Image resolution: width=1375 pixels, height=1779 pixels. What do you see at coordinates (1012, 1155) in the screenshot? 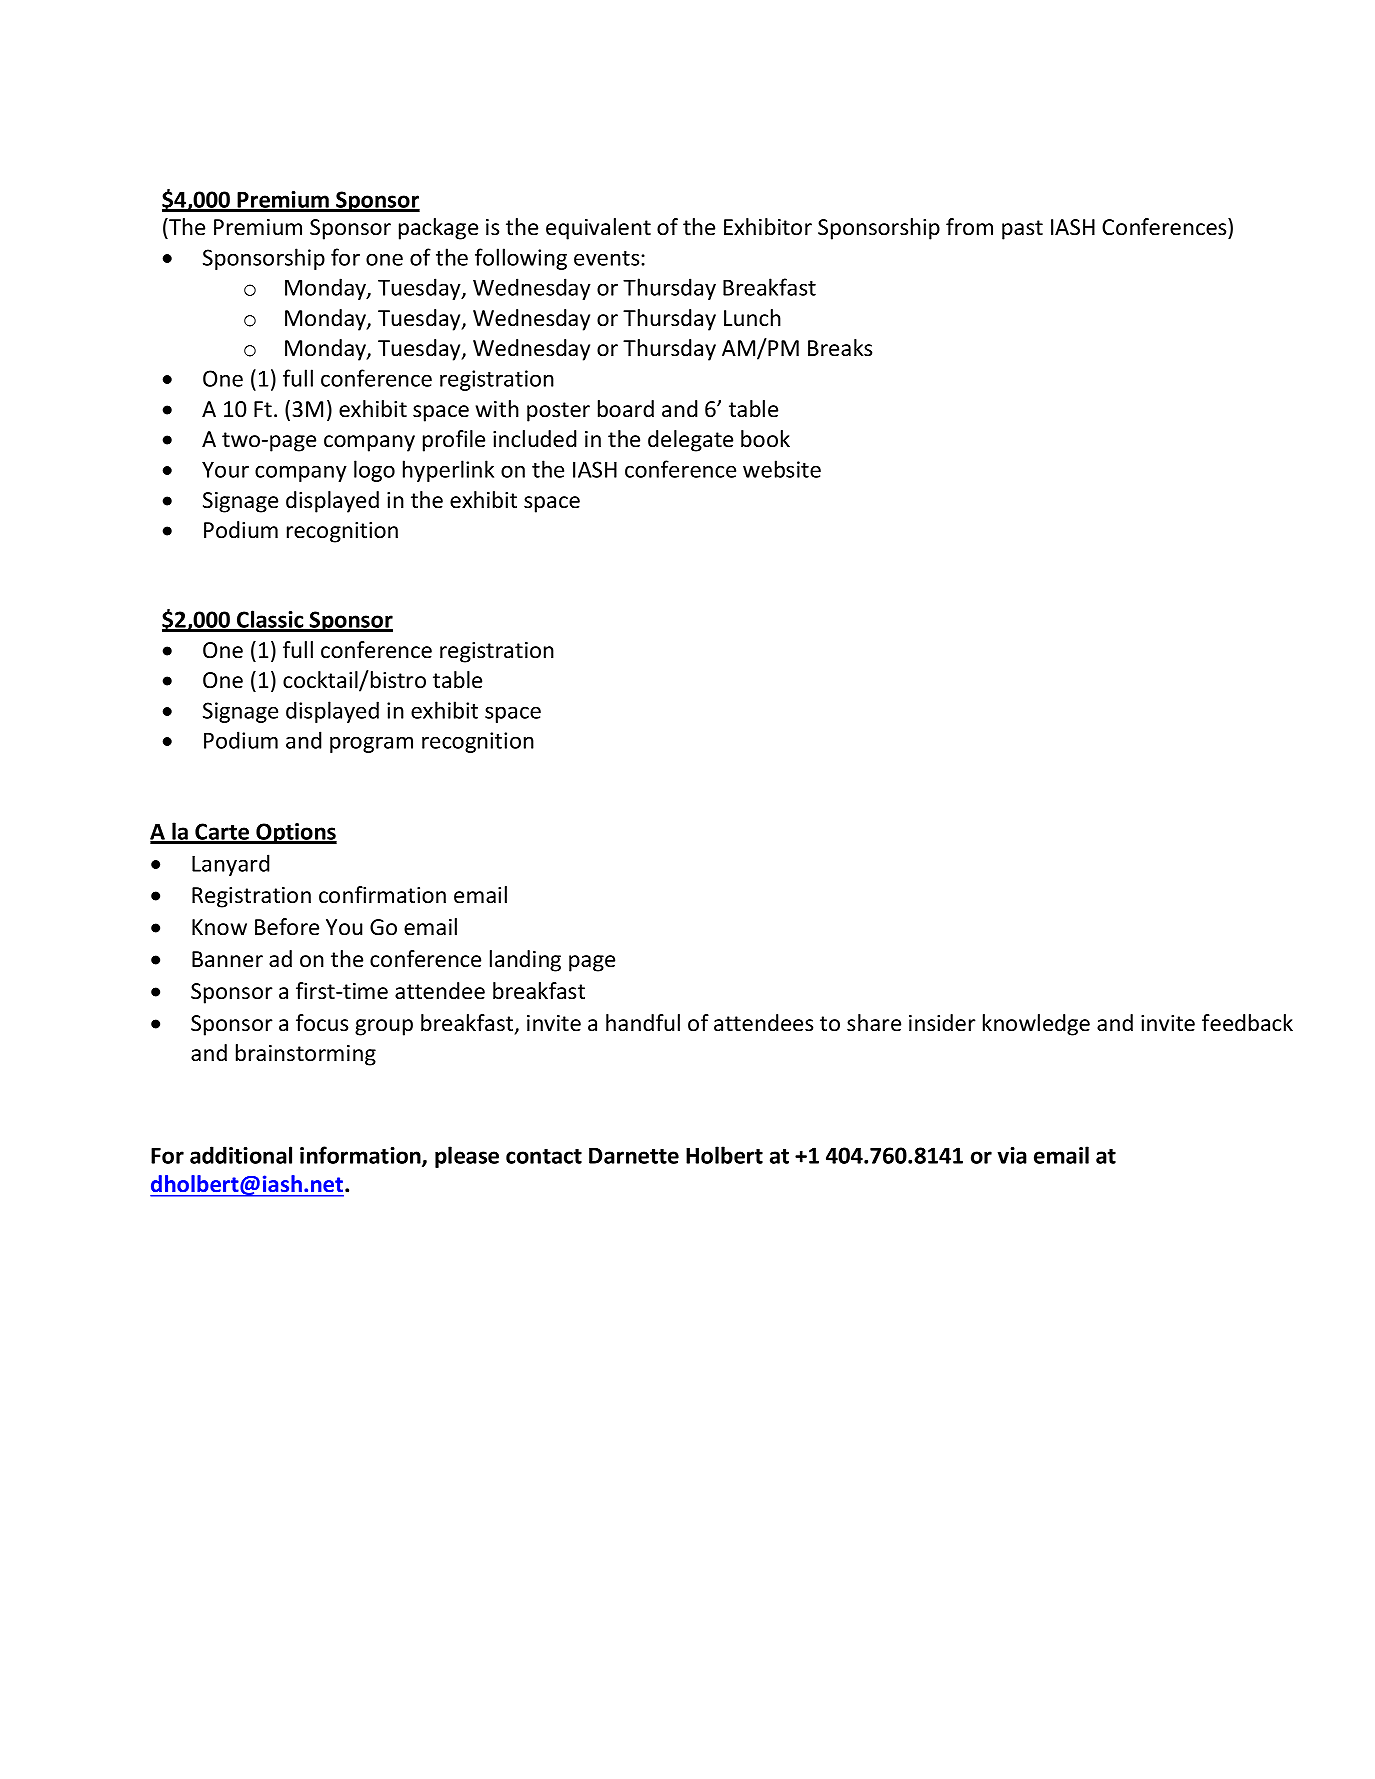
I see `via` at bounding box center [1012, 1155].
